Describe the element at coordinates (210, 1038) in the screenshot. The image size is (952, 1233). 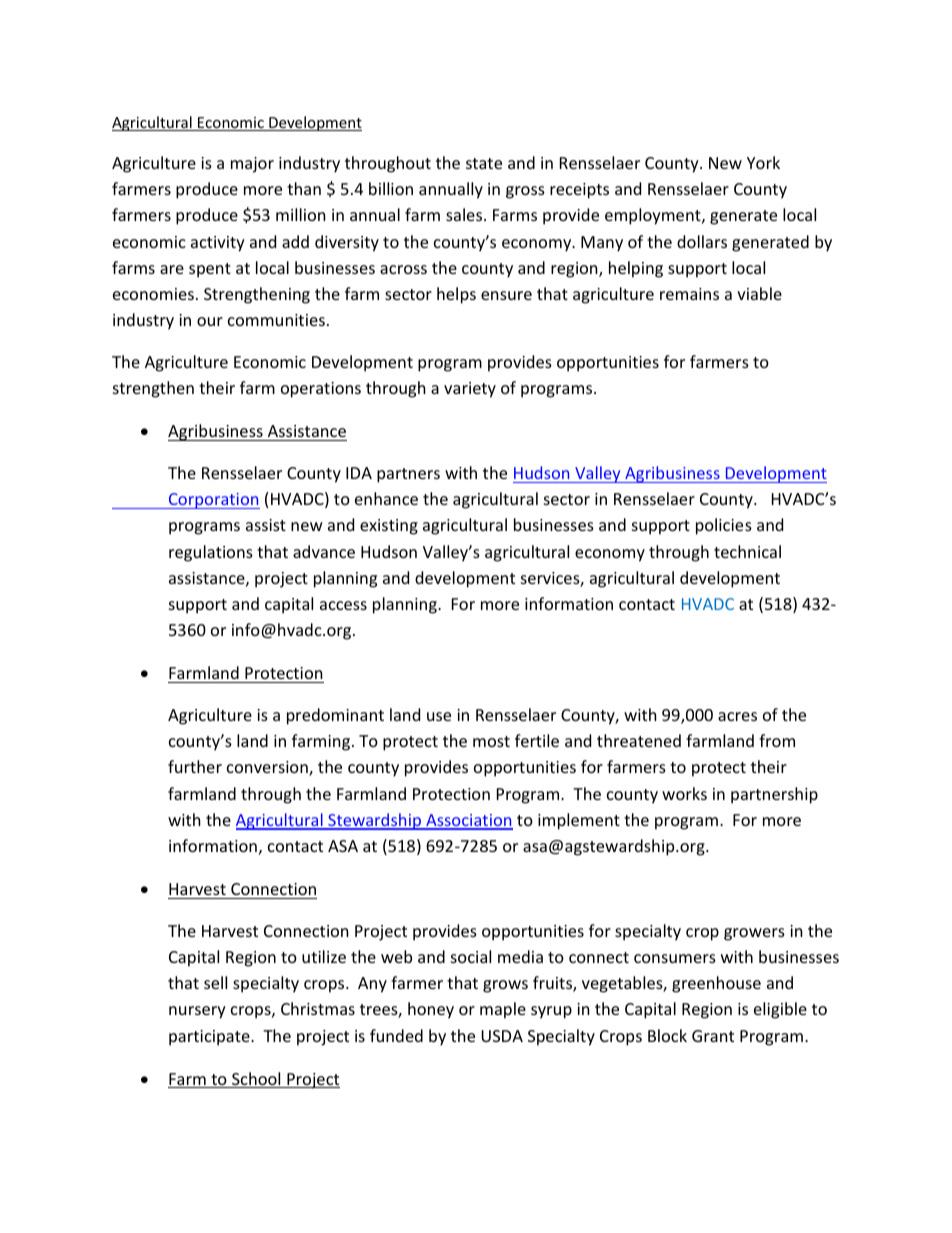
I see `participate` at that location.
